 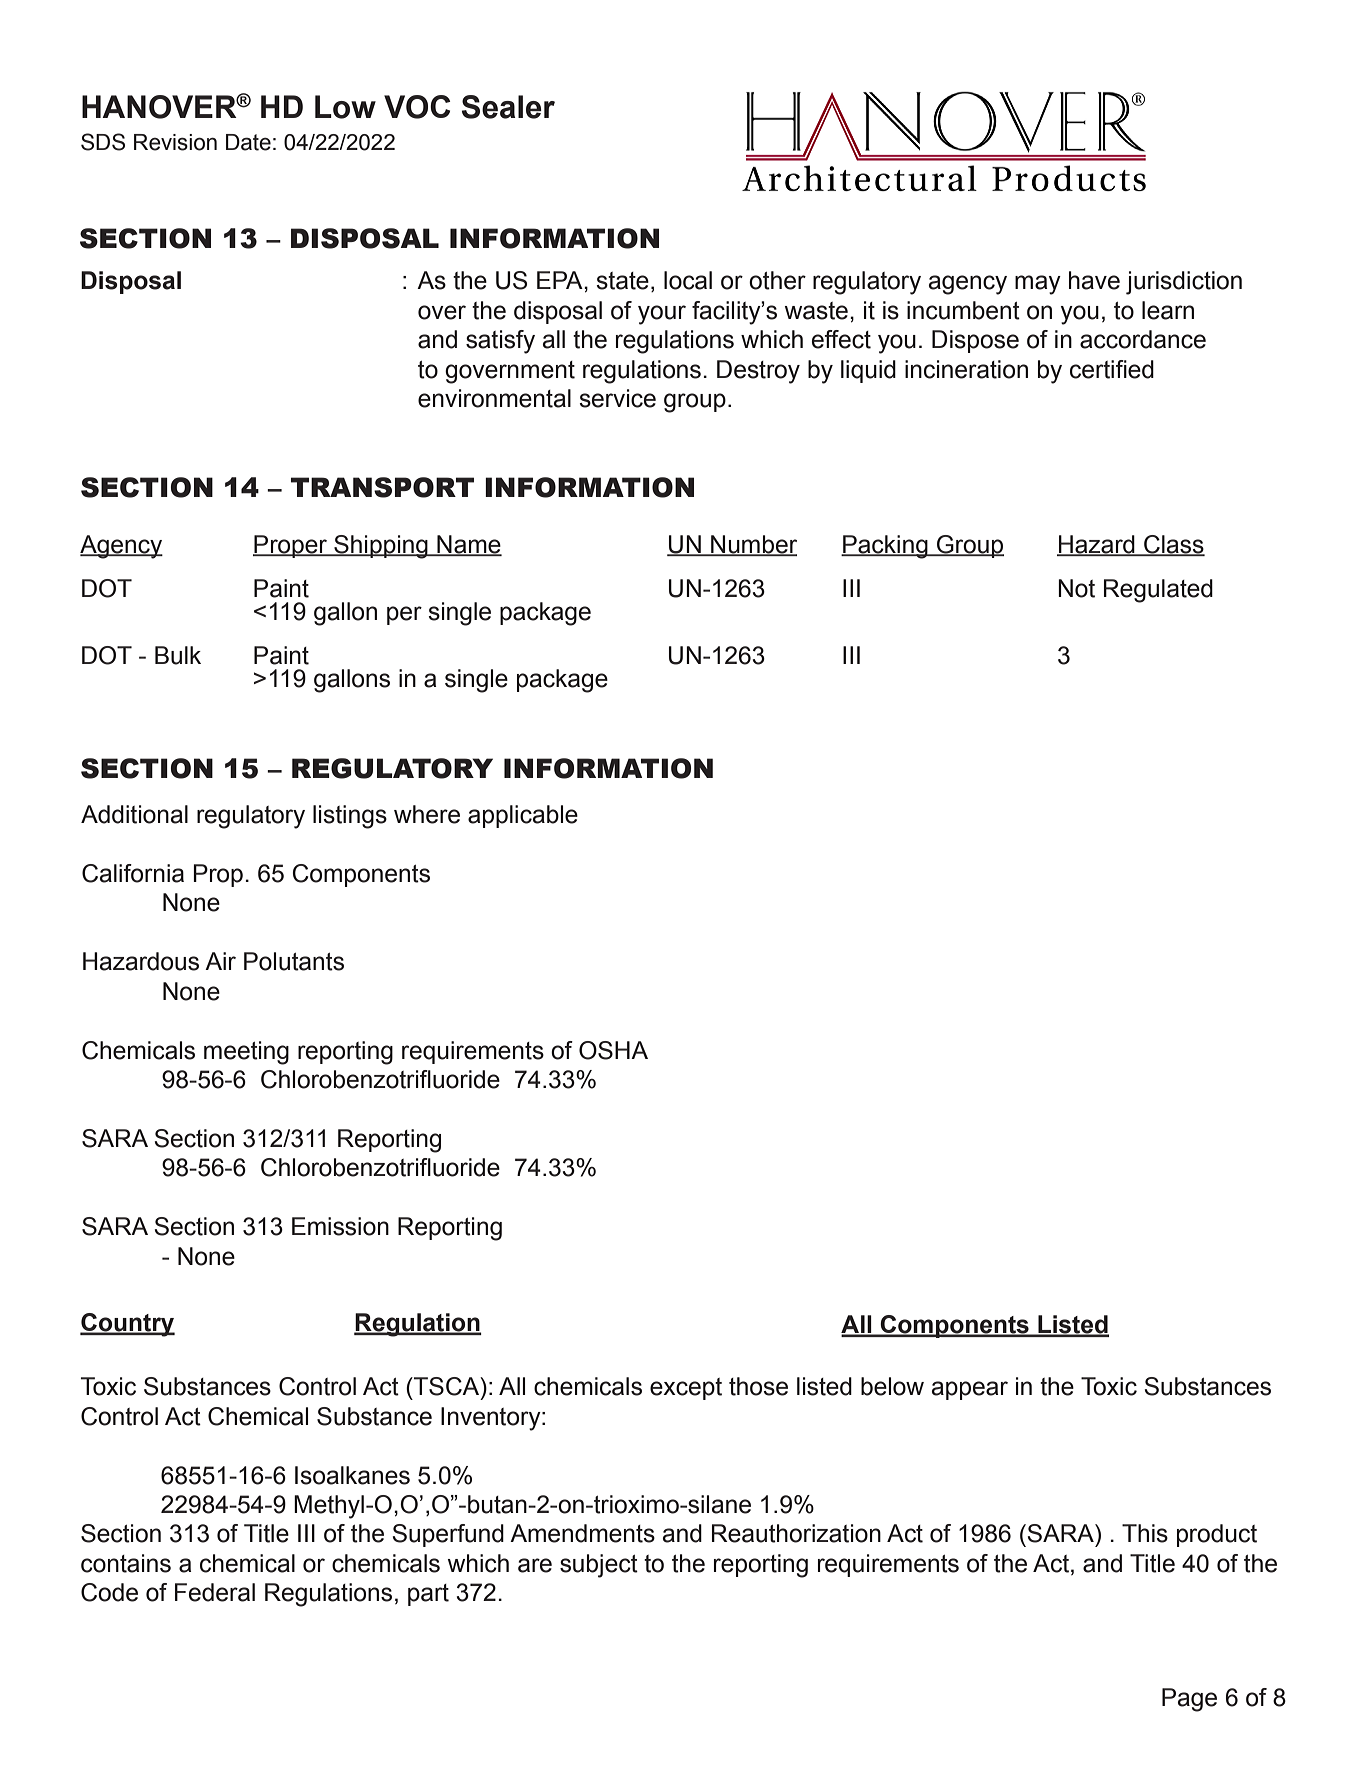 I want to click on Federal, so click(x=215, y=1592).
